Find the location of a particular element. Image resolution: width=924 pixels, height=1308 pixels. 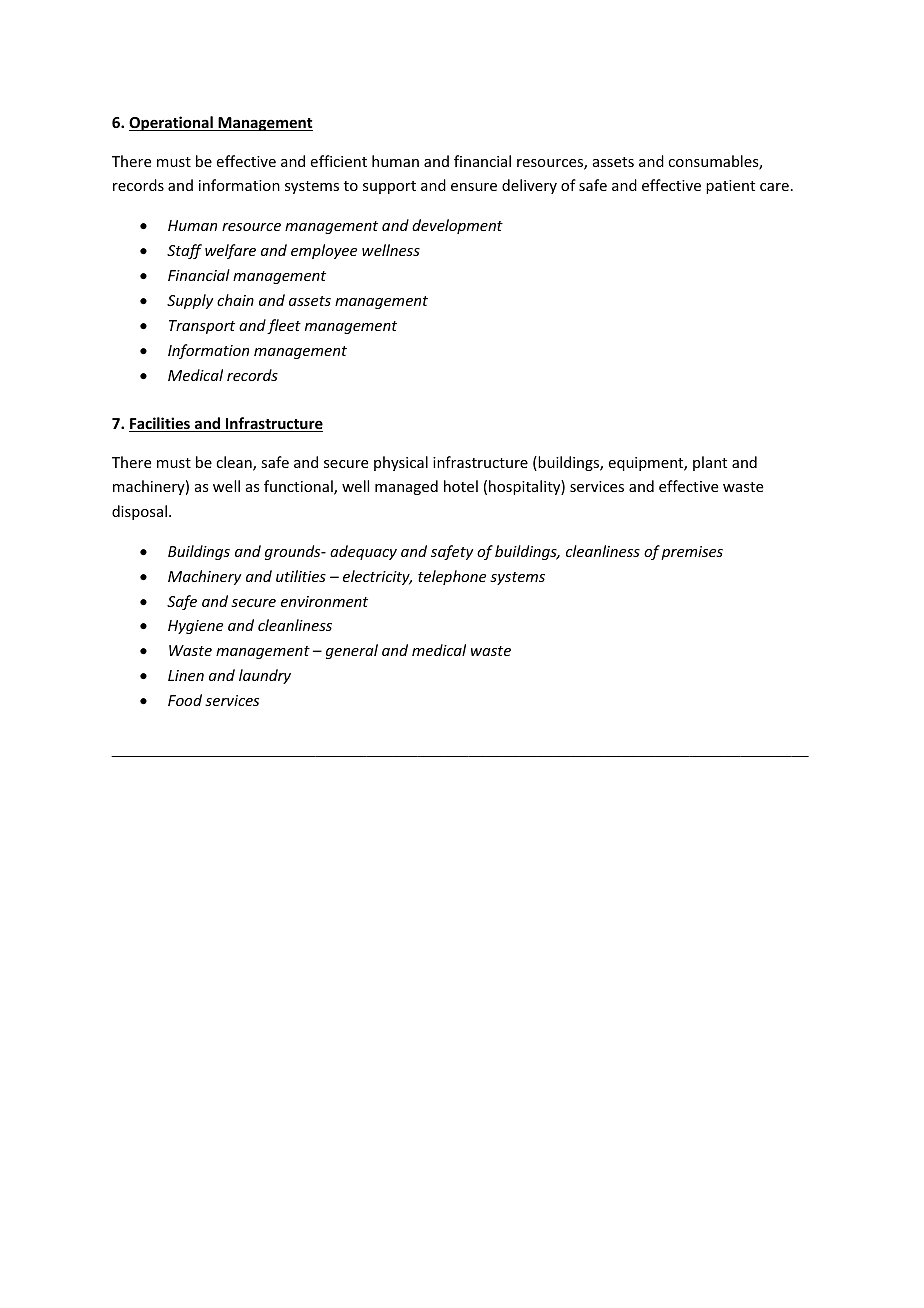

patient is located at coordinates (730, 187).
